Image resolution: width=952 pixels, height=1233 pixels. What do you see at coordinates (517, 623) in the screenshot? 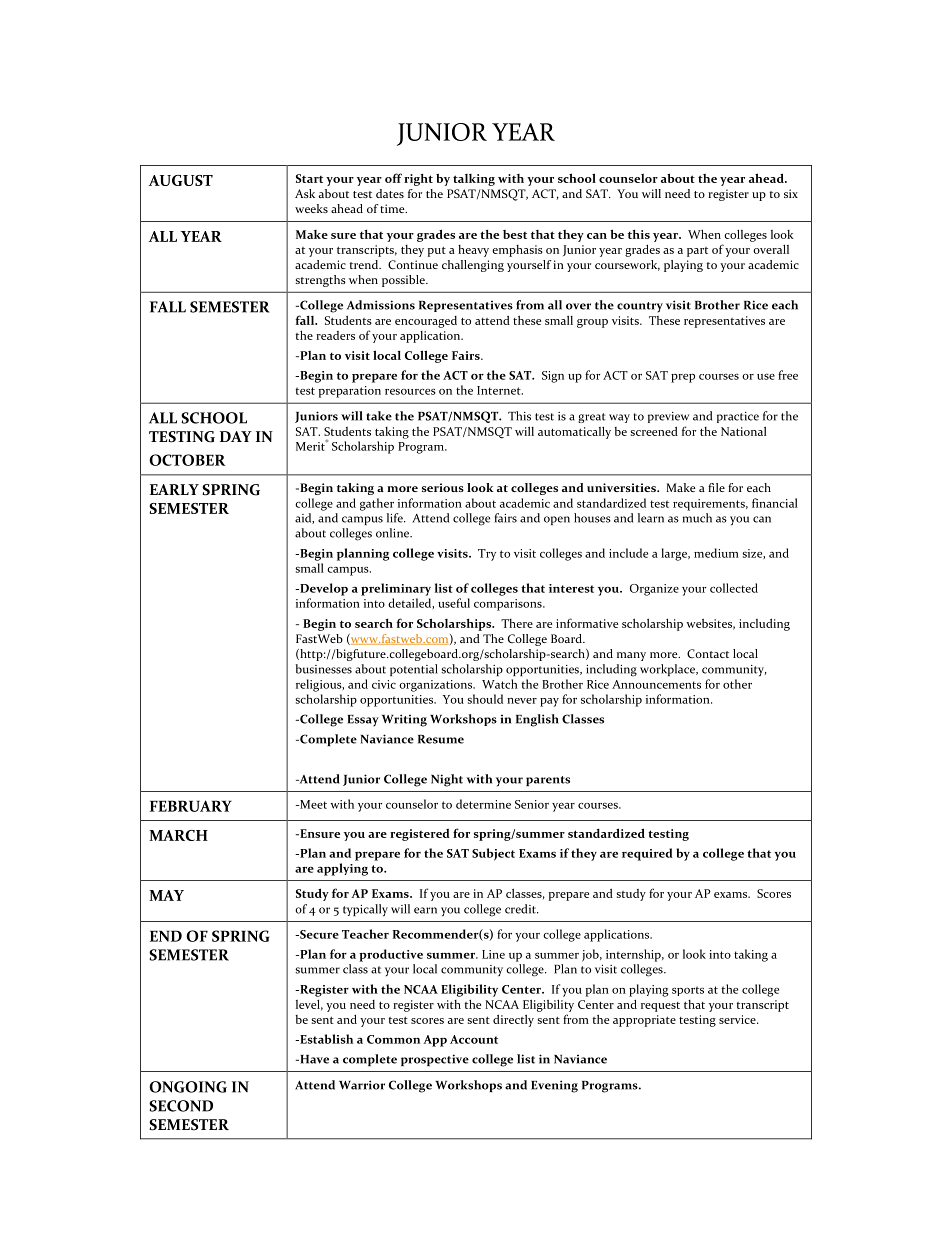
I see `There` at bounding box center [517, 623].
